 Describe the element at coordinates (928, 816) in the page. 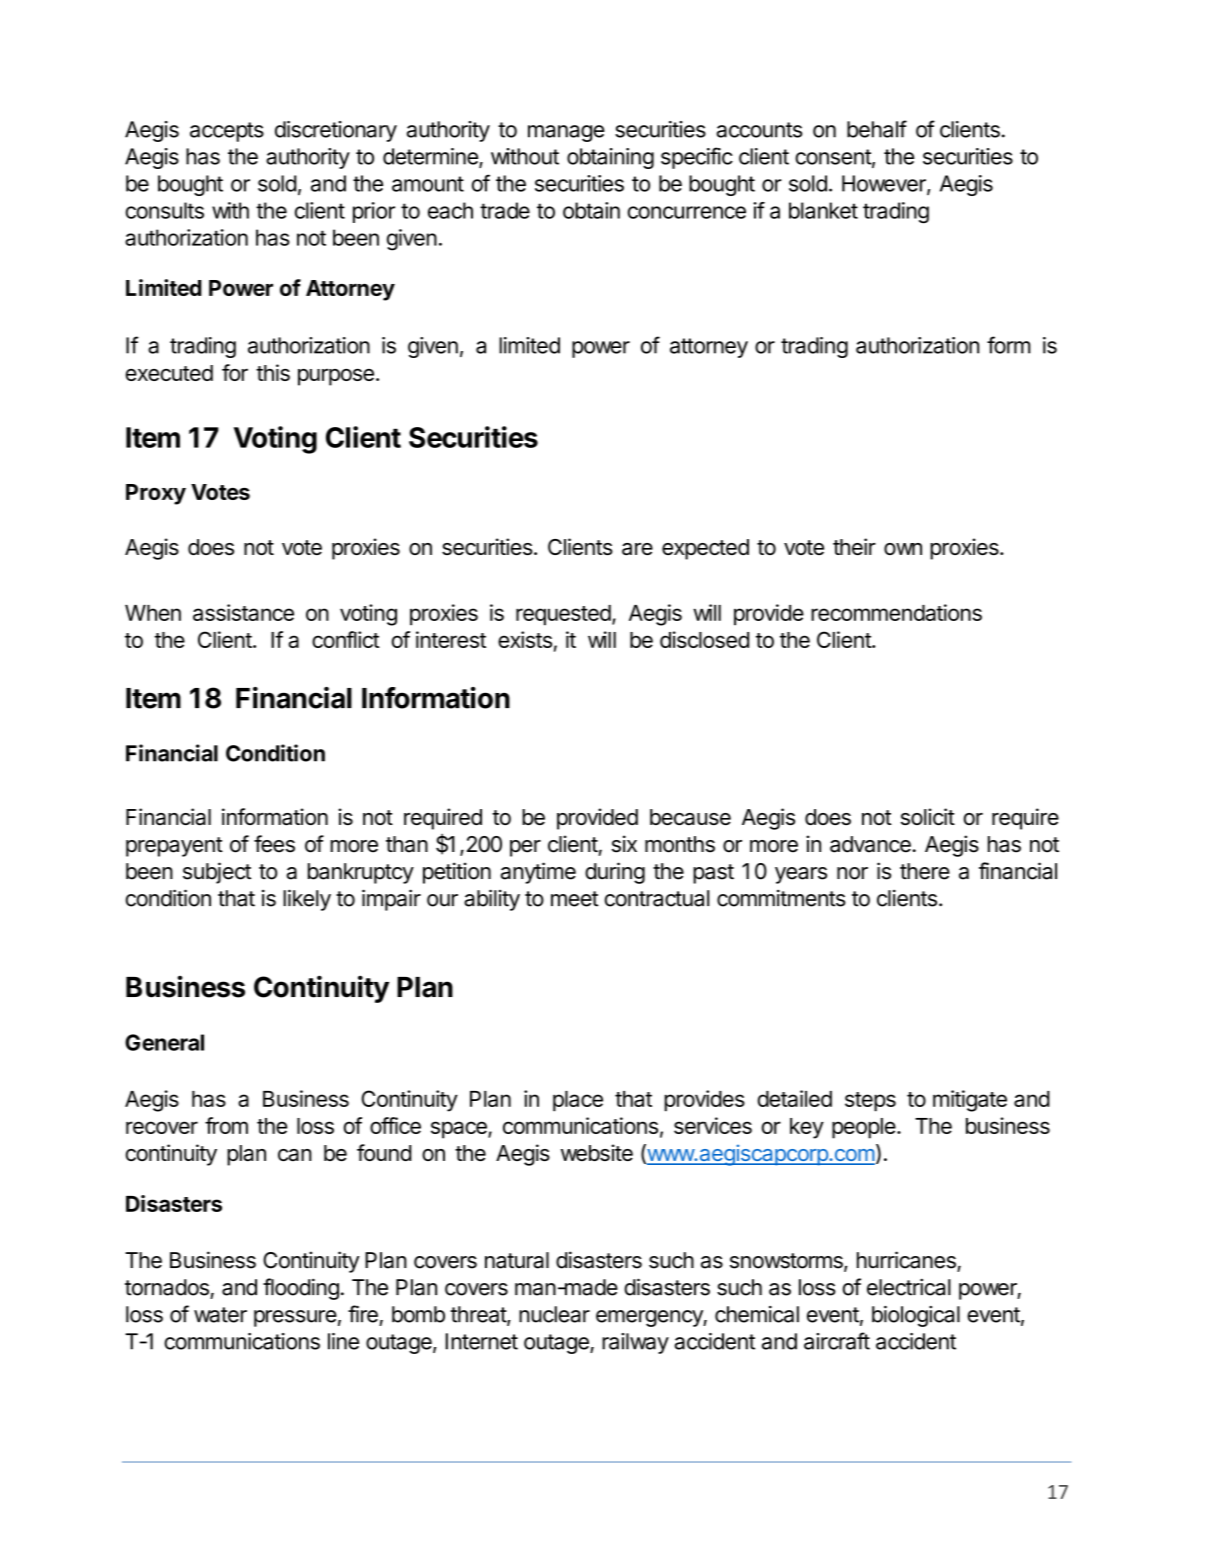

I see `solicit` at that location.
